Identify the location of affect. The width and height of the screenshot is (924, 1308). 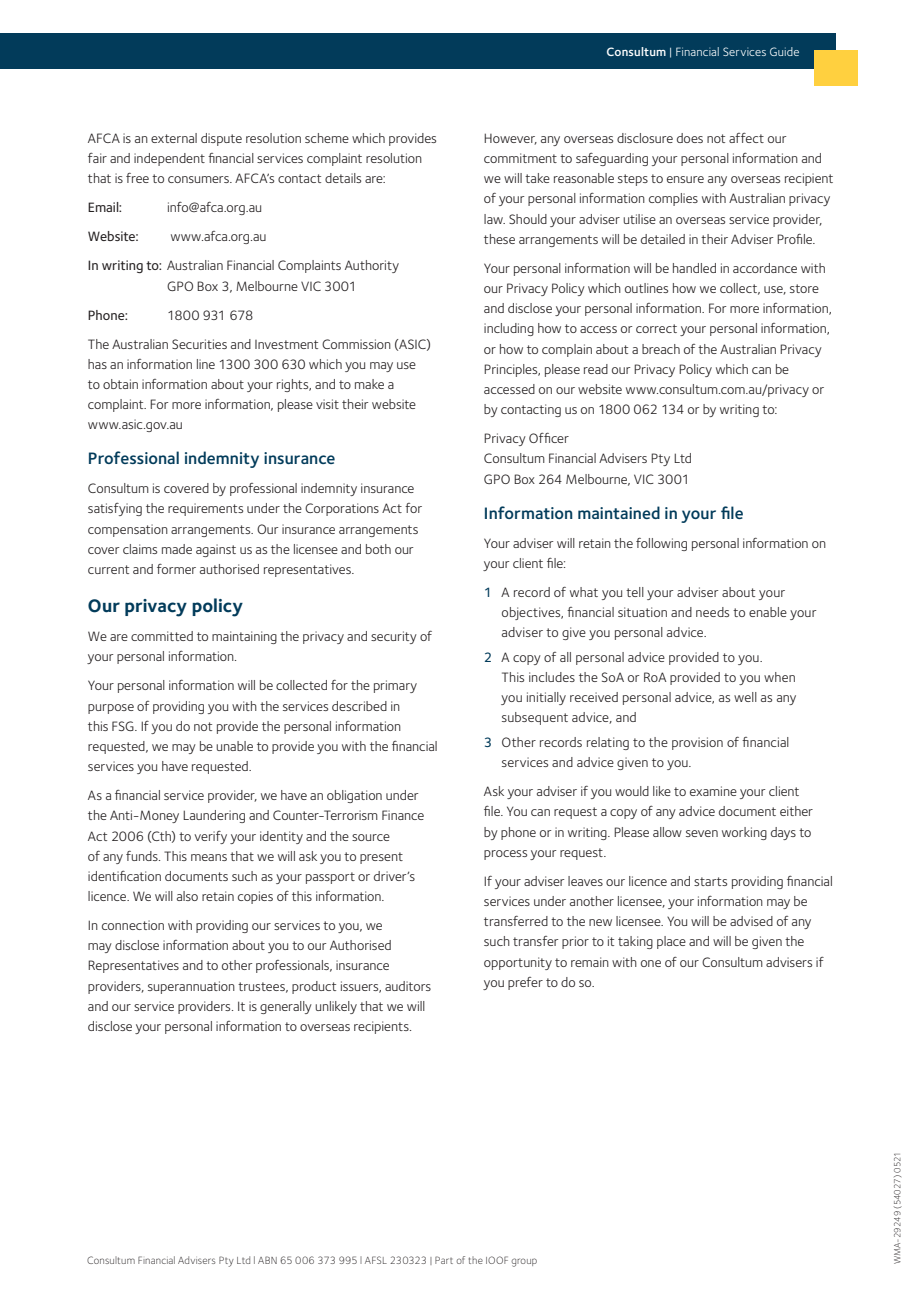
(746, 138).
